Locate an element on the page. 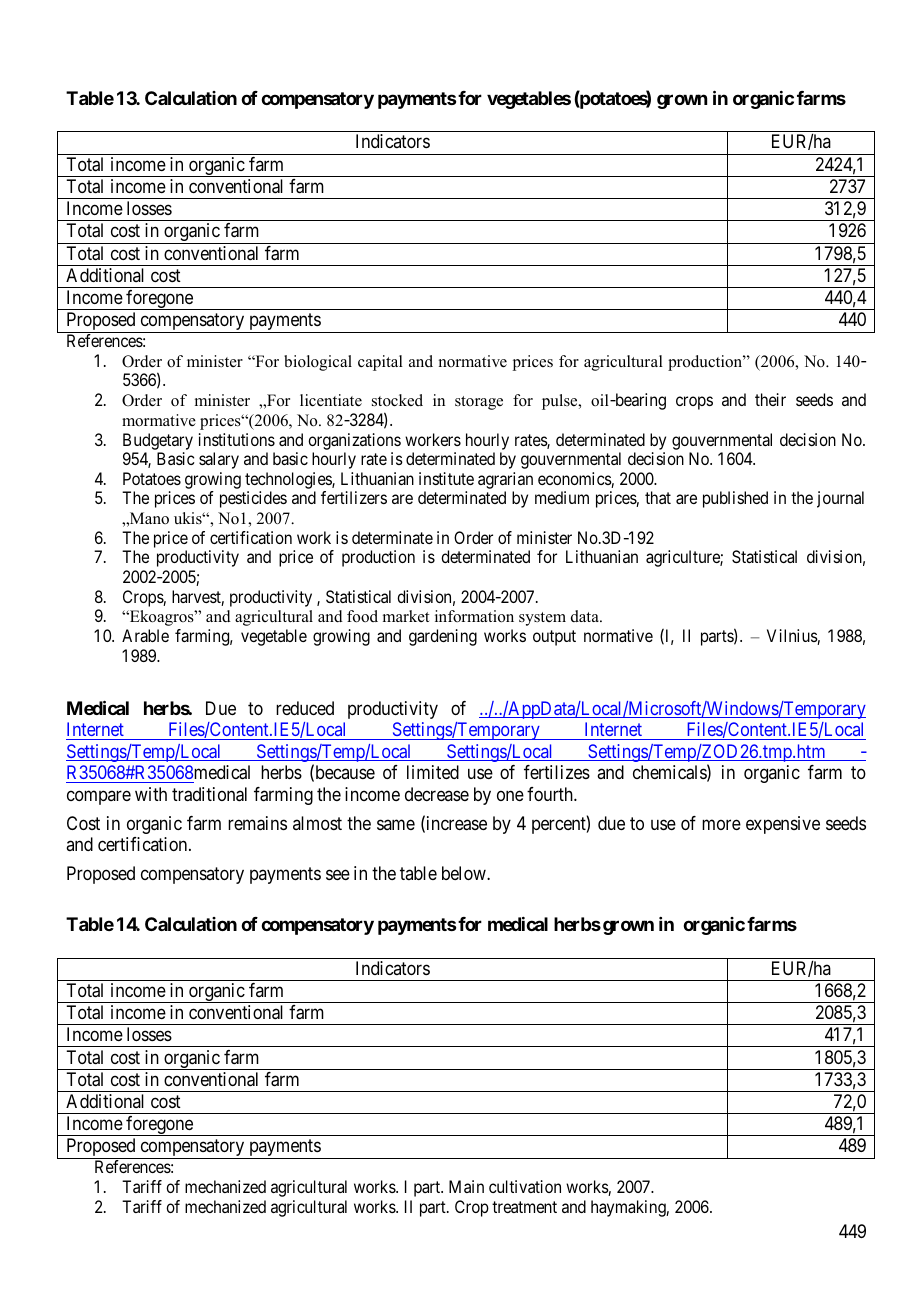  storage is located at coordinates (479, 403).
